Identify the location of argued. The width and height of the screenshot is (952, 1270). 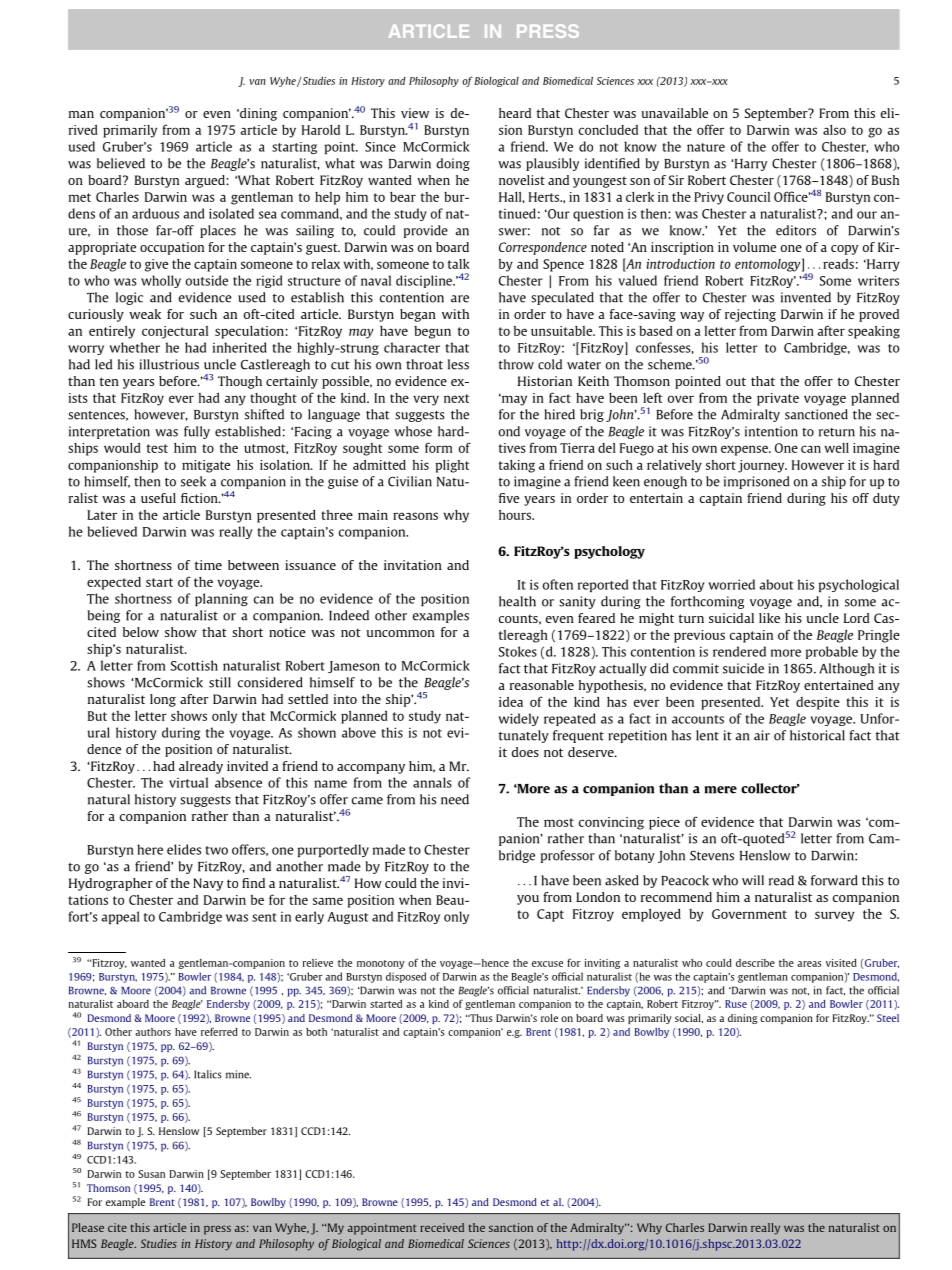
(206, 181).
